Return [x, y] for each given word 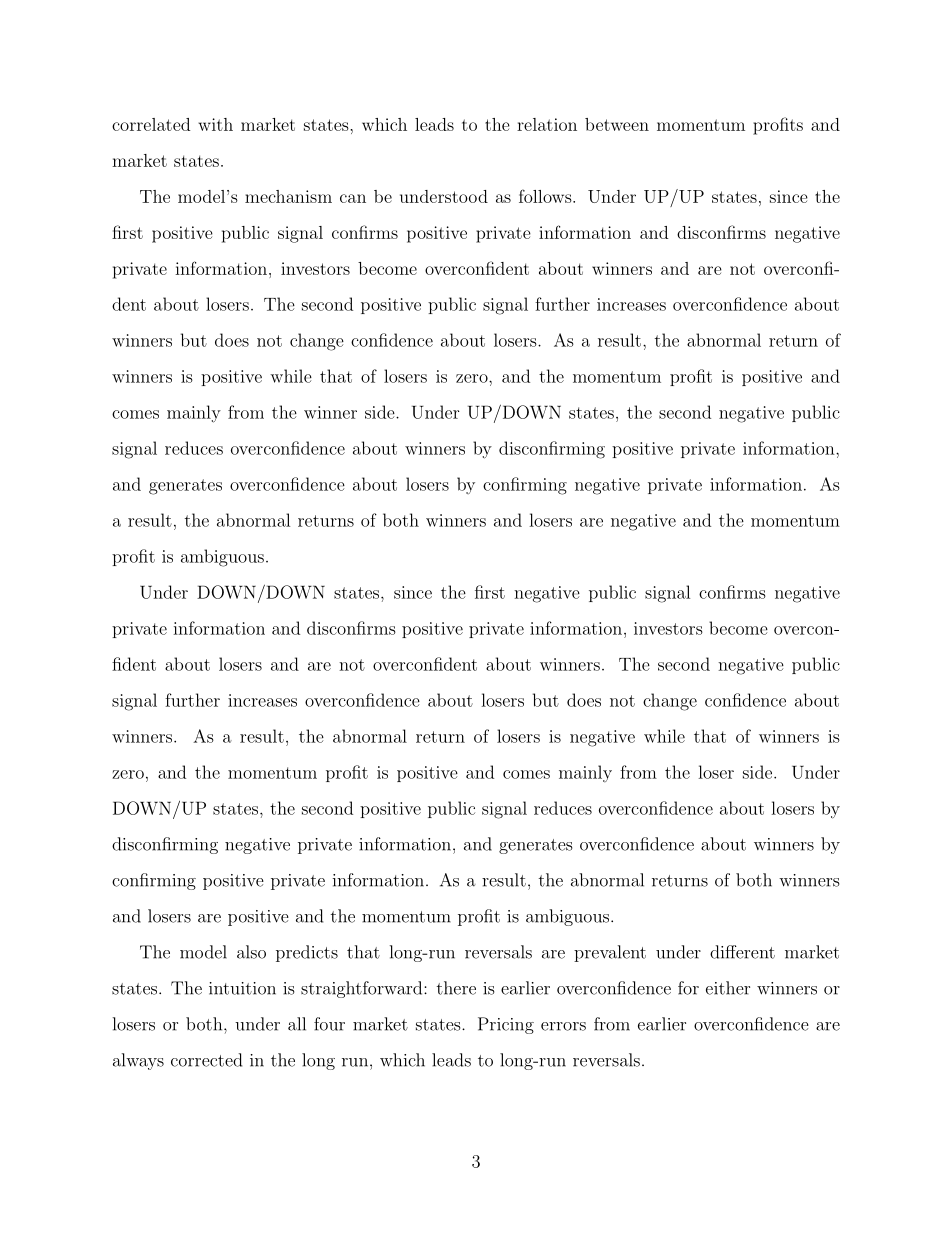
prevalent [610, 953]
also [251, 952]
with [215, 124]
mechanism [288, 196]
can [353, 198]
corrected [206, 1060]
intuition [242, 988]
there [456, 988]
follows [546, 196]
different [742, 952]
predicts [307, 953]
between [617, 124]
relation [547, 124]
